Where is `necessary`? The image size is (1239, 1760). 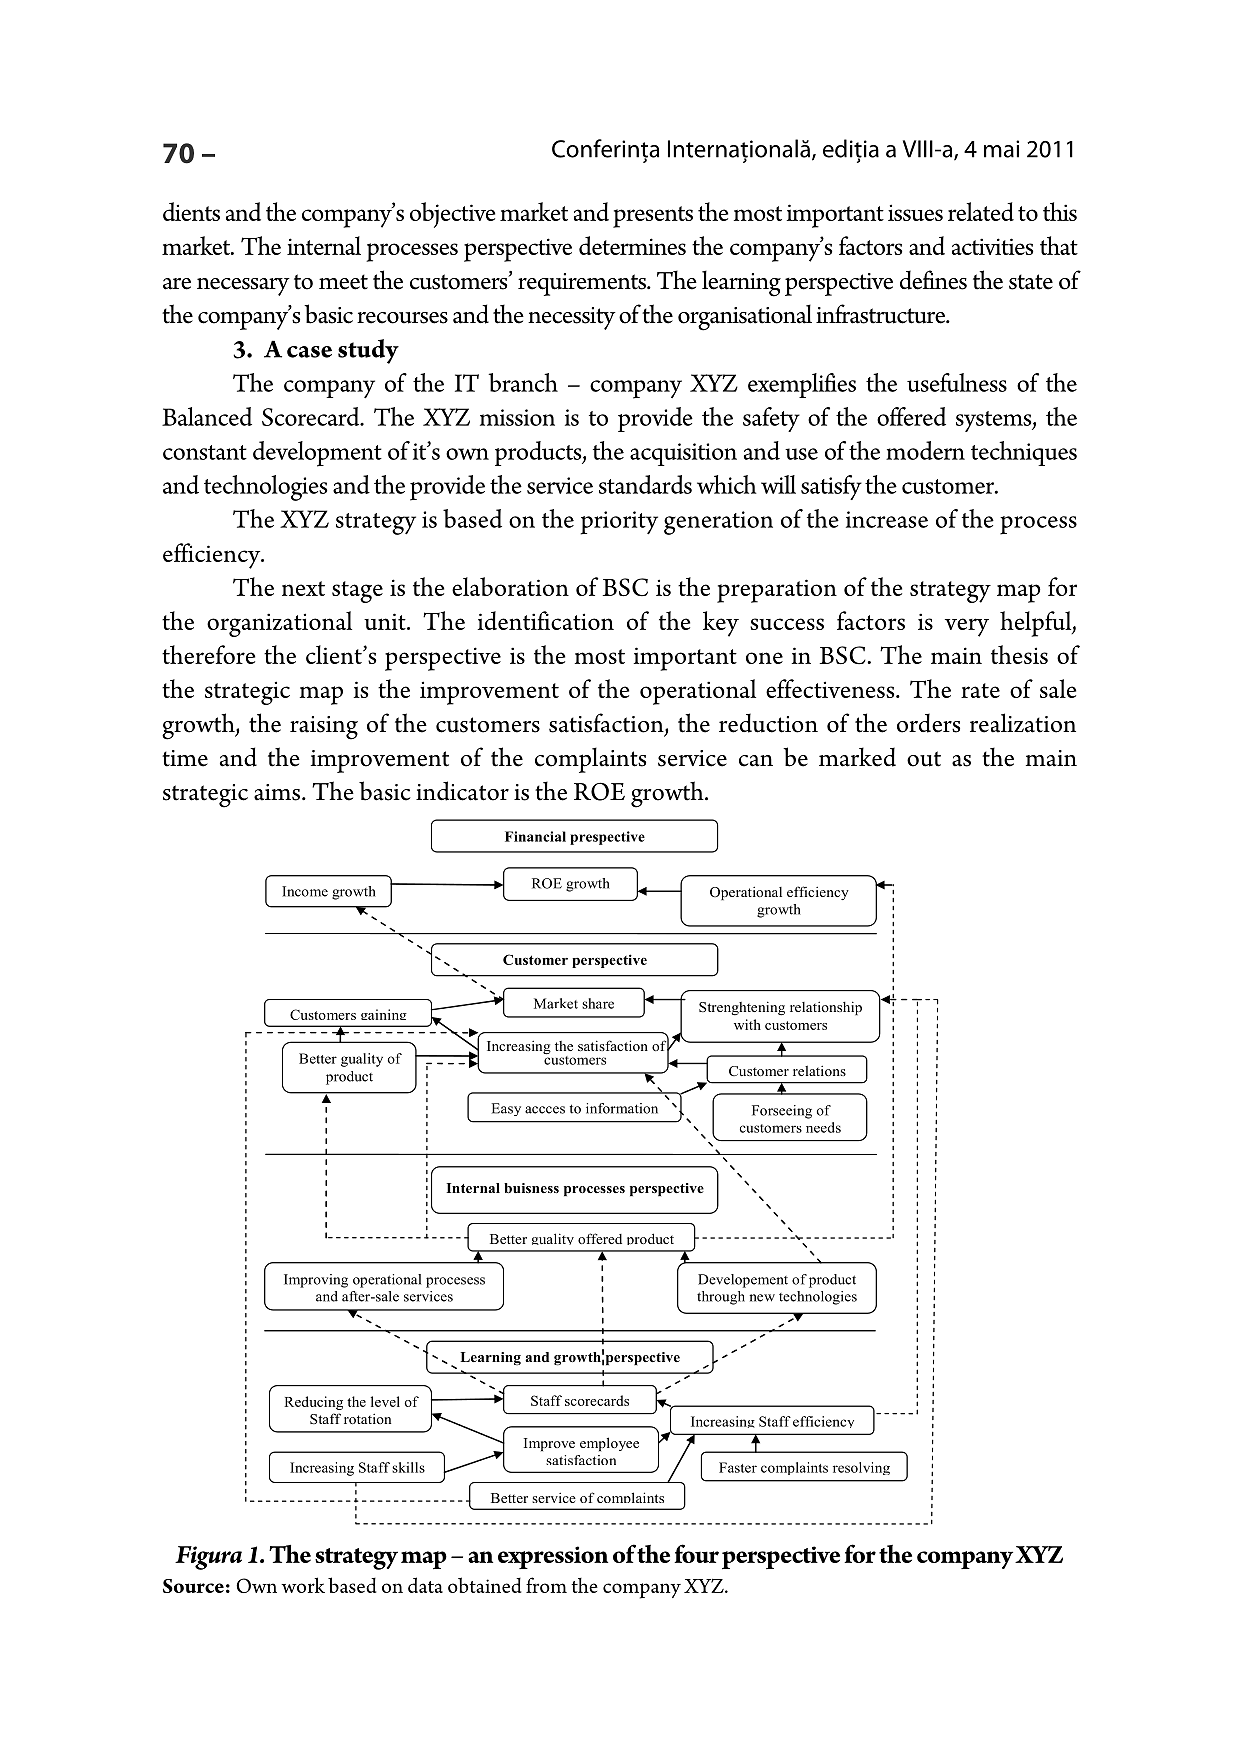 necessary is located at coordinates (243, 287).
